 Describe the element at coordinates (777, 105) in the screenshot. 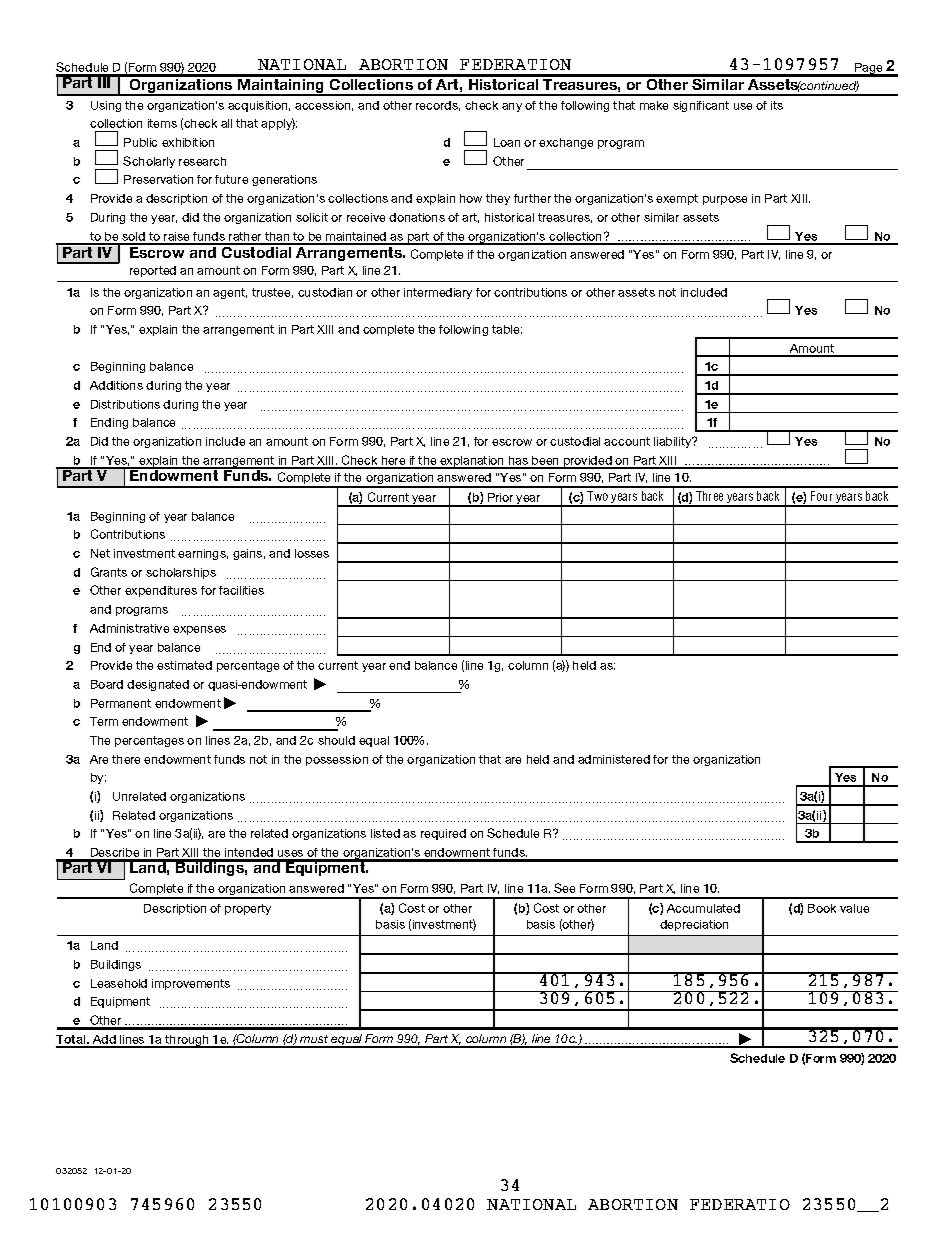

I see `its` at that location.
